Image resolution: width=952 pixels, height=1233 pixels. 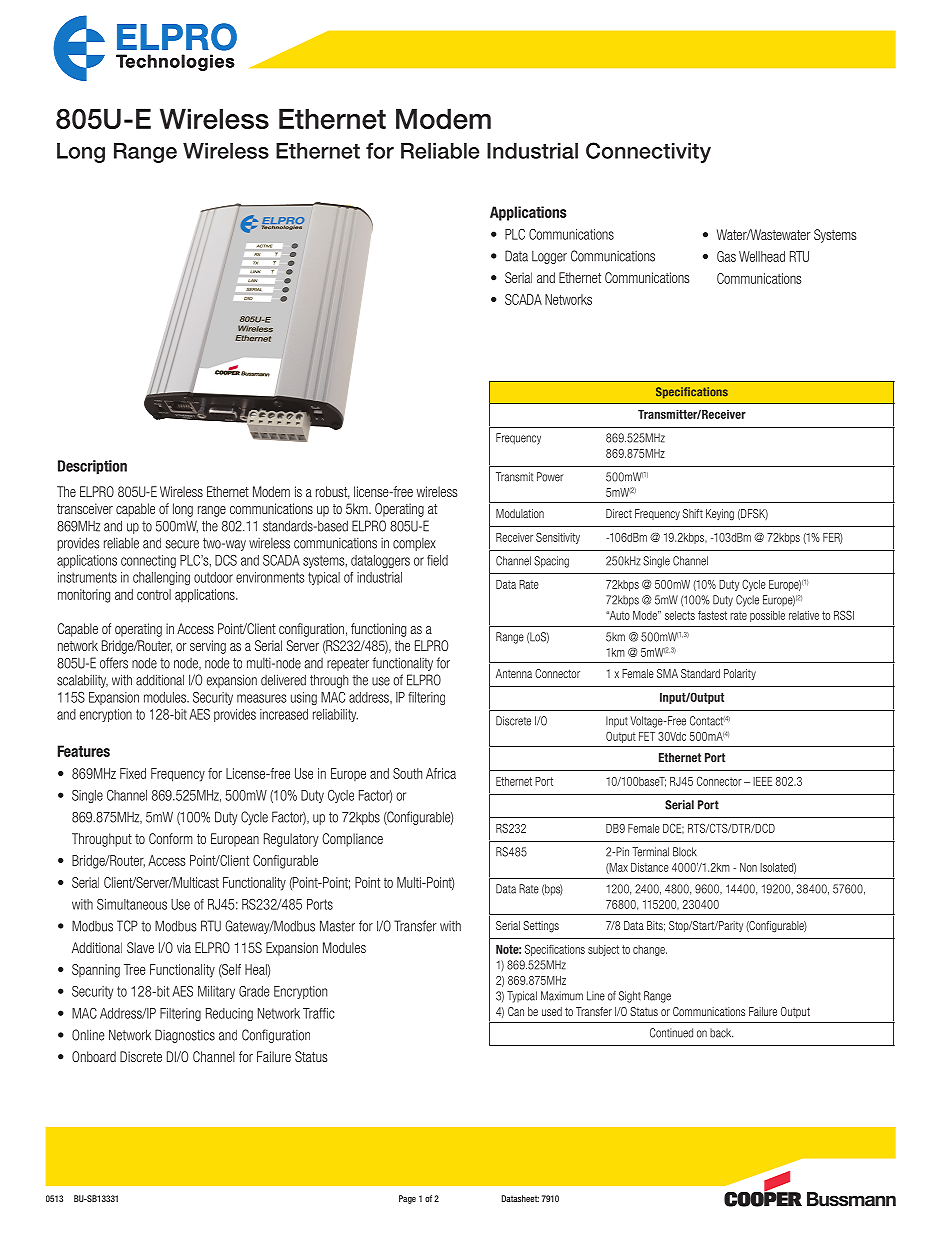 What do you see at coordinates (720, 515) in the screenshot?
I see `Keying` at bounding box center [720, 515].
